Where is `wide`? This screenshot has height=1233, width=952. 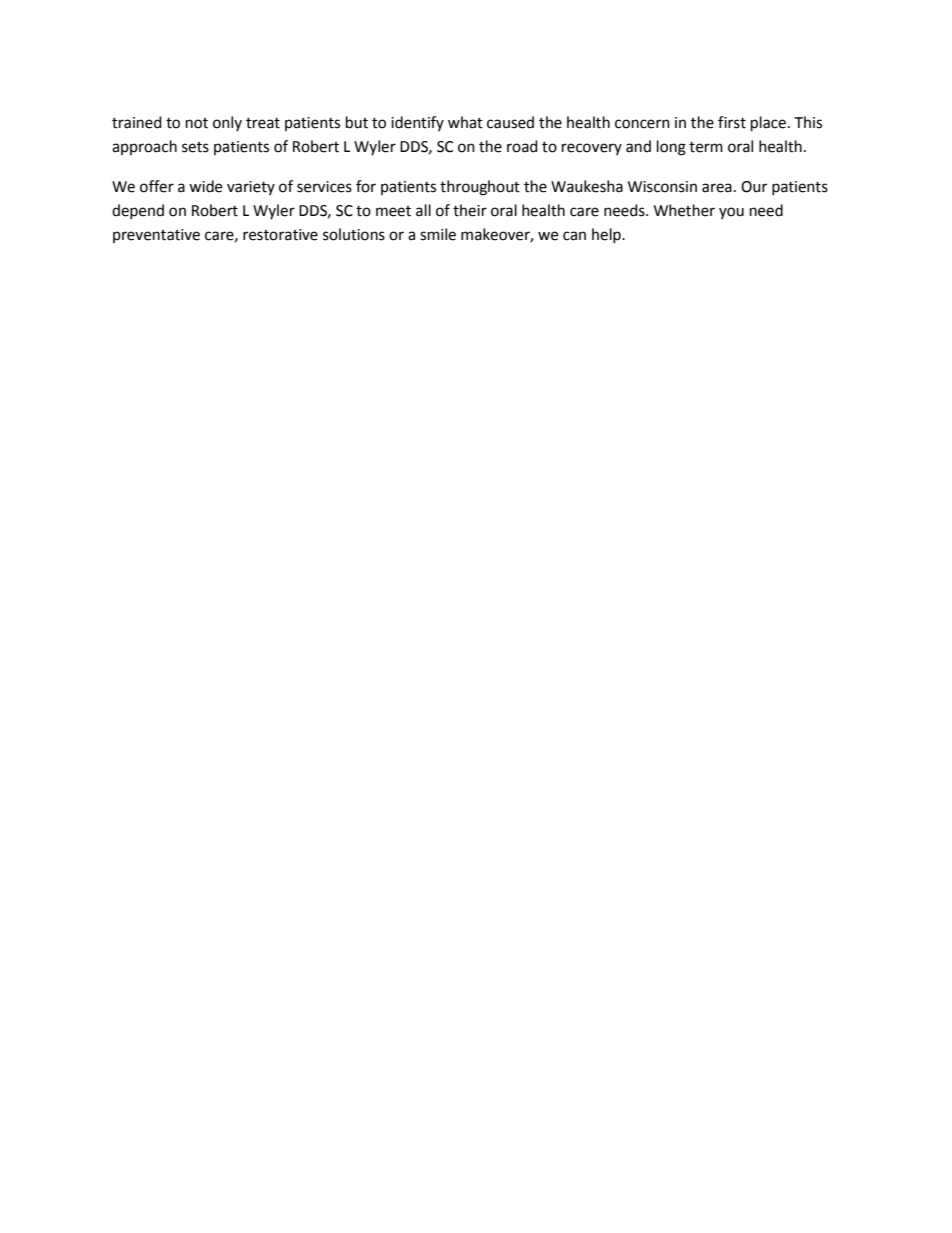
wide is located at coordinates (205, 186).
